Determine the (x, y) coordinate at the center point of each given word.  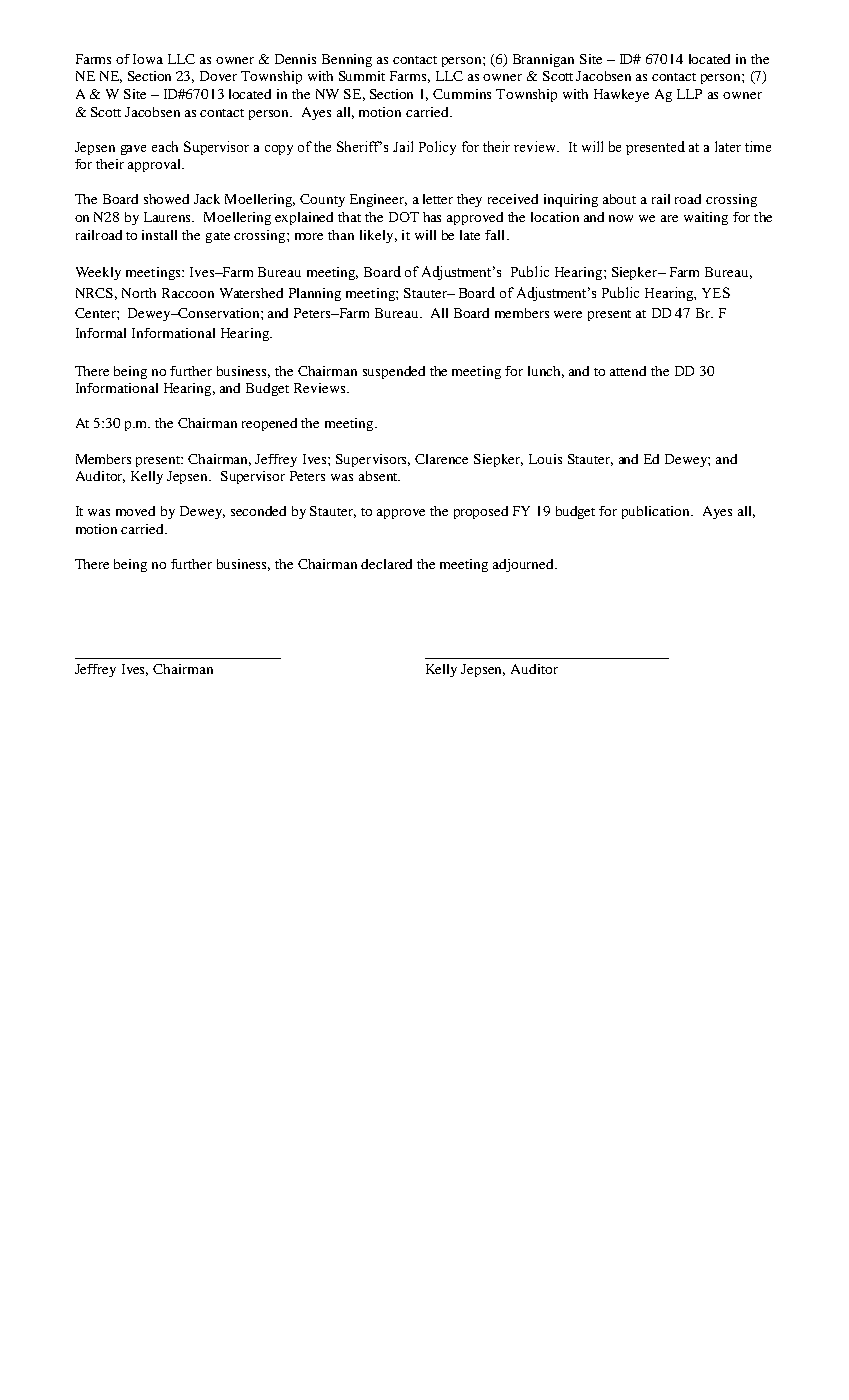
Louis (545, 459)
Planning (315, 294)
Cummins (462, 94)
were (568, 314)
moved (135, 511)
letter (438, 199)
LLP (689, 94)
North (139, 293)
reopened (269, 424)
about (619, 199)
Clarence (441, 459)
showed (166, 199)
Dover (218, 76)
